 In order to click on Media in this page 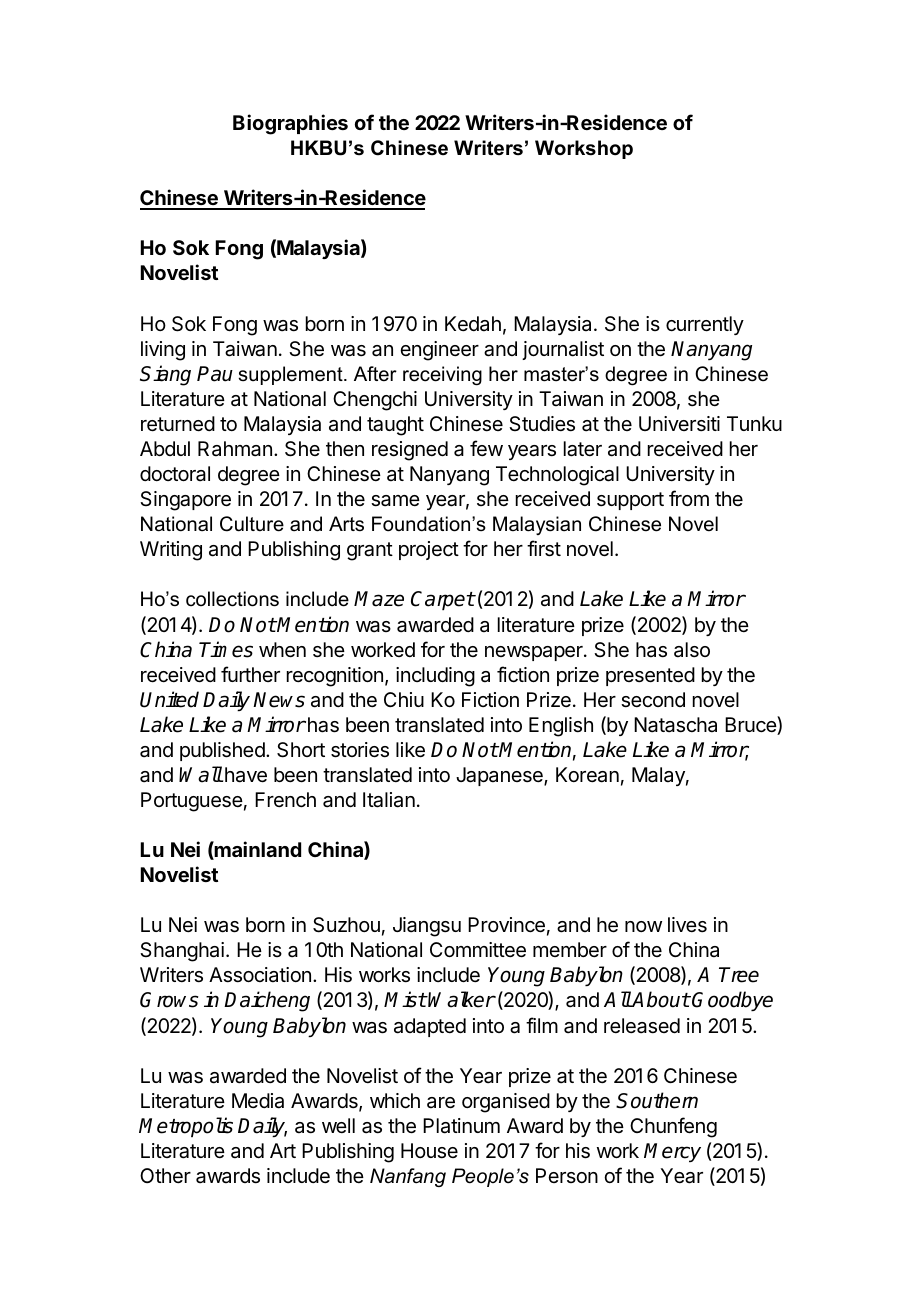, I will do `click(258, 1101)`.
